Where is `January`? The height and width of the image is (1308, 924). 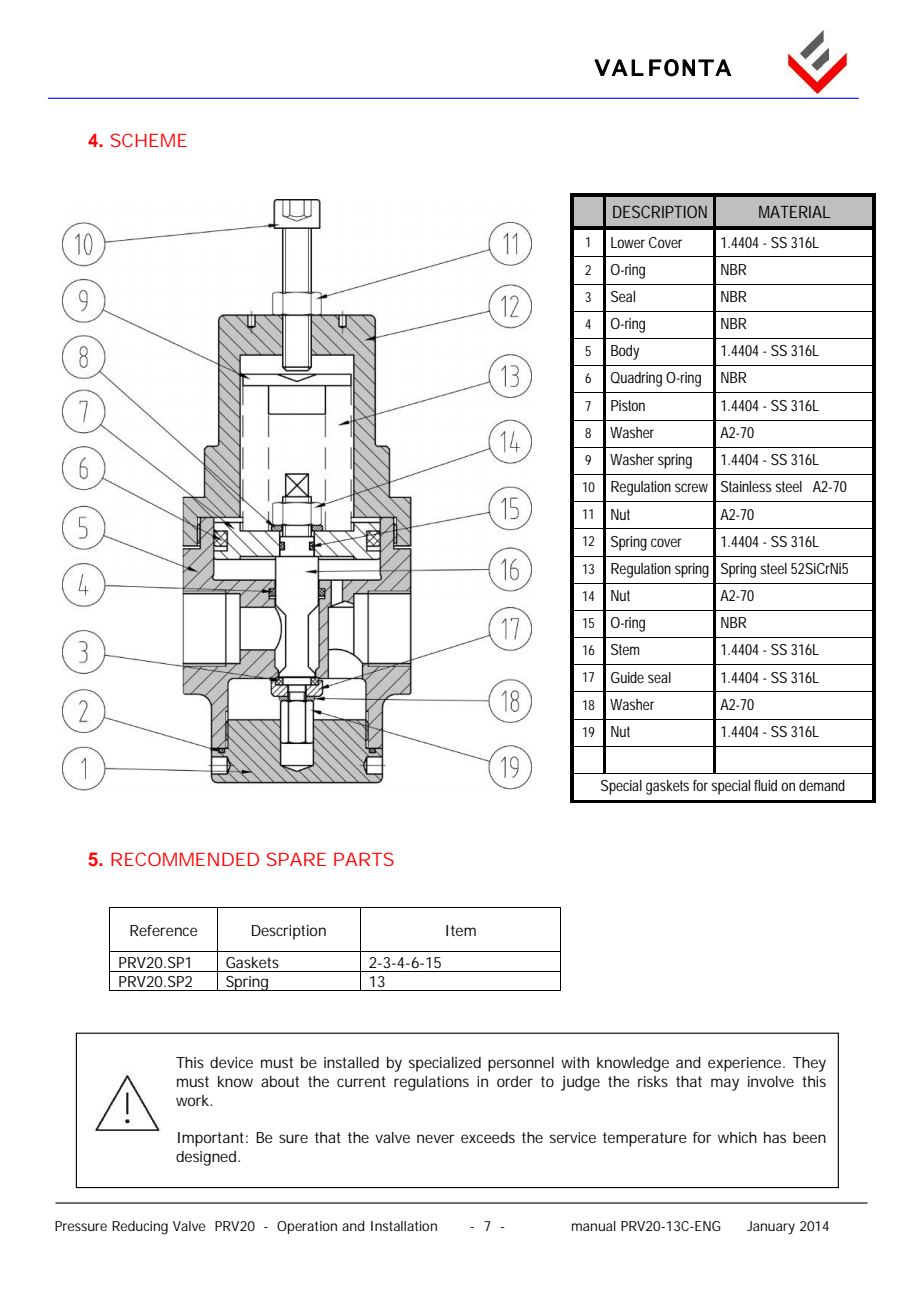 January is located at coordinates (771, 1228).
